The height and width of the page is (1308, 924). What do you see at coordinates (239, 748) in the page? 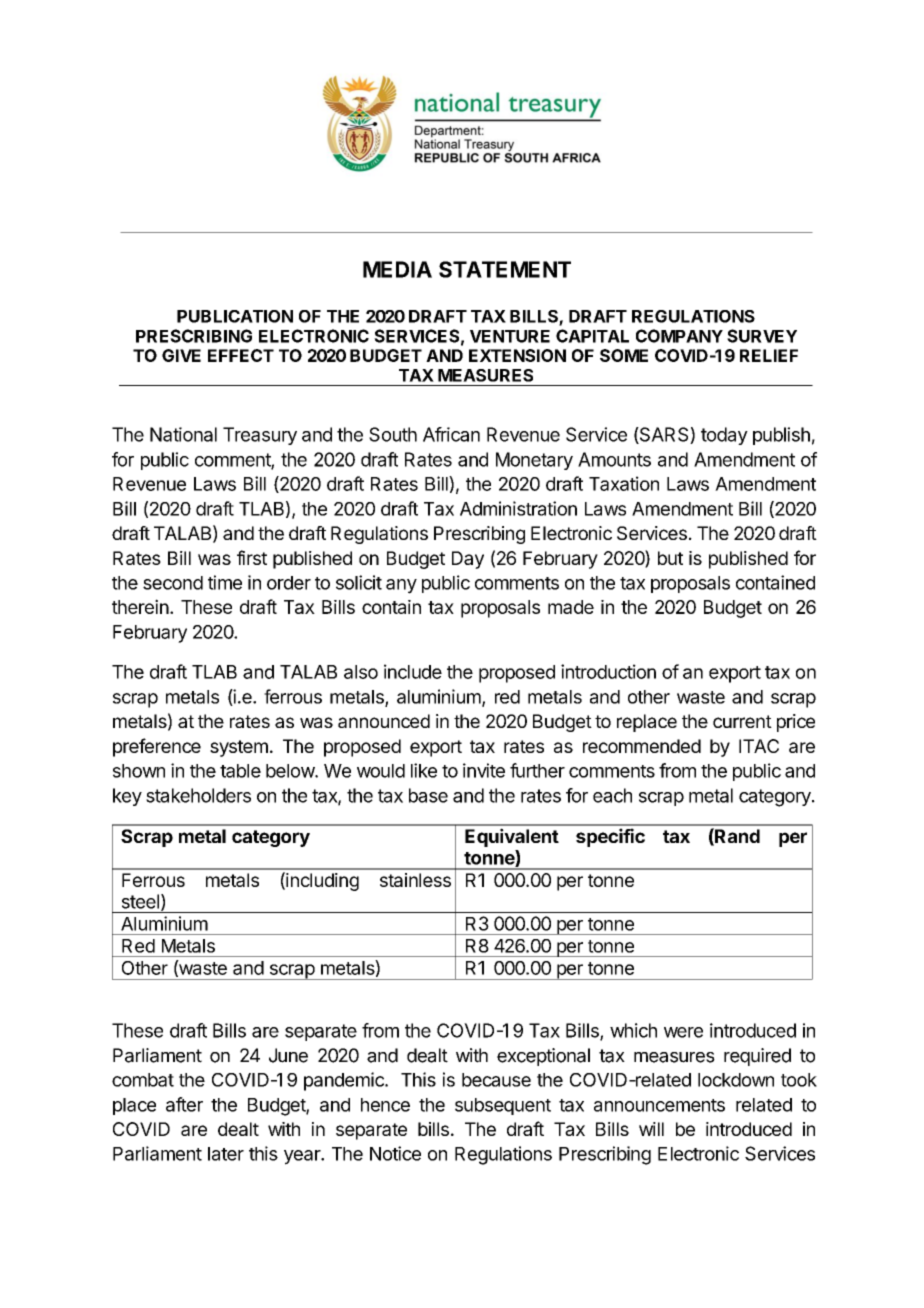
I see `system` at bounding box center [239, 748].
